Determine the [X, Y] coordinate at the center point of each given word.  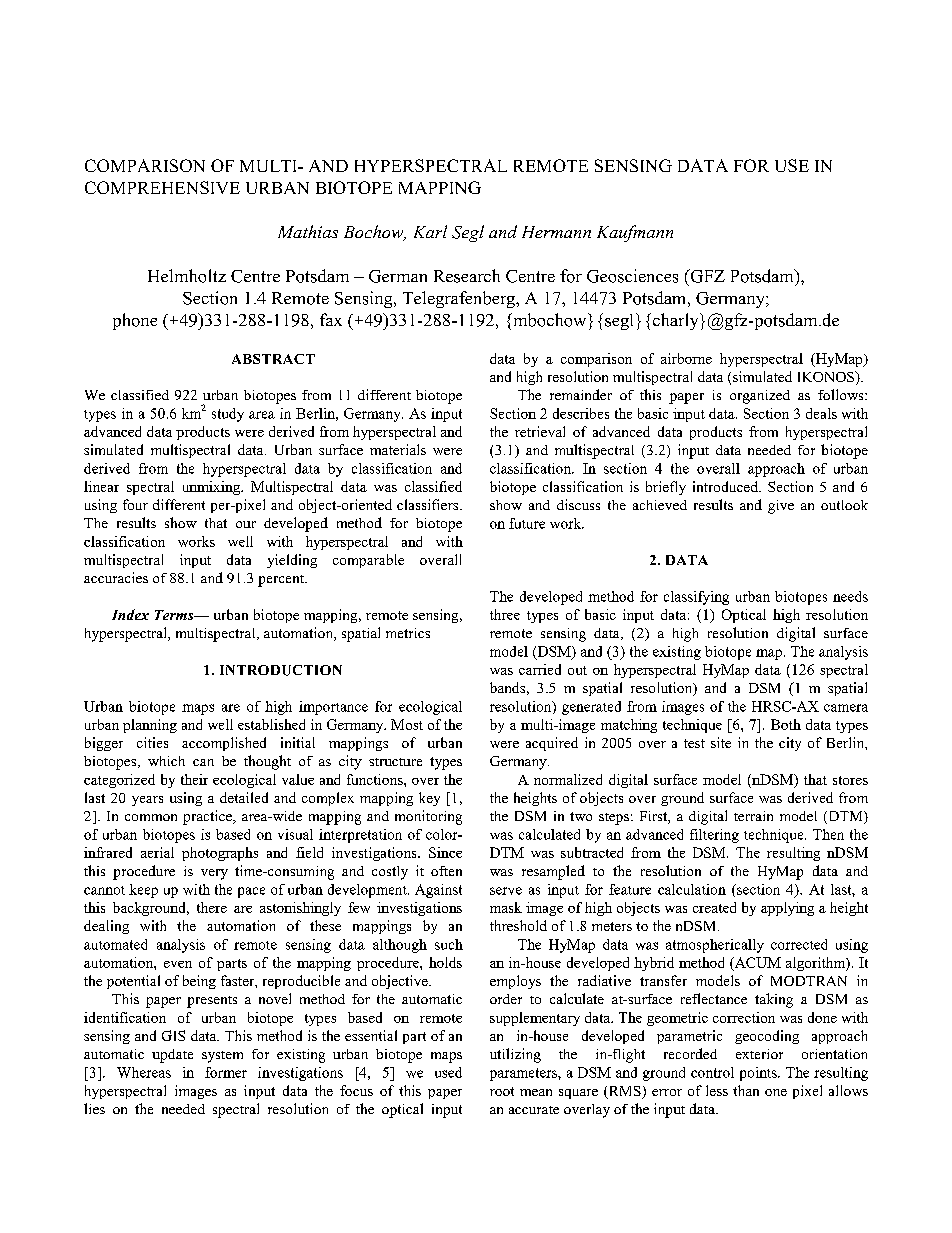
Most [407, 724]
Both [786, 724]
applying [787, 909]
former [226, 1072]
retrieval [540, 431]
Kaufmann [635, 233]
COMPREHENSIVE [162, 187]
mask [506, 907]
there [212, 907]
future [527, 523]
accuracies [116, 577]
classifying [696, 598]
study [228, 415]
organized [760, 397]
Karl [430, 231]
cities [152, 742]
